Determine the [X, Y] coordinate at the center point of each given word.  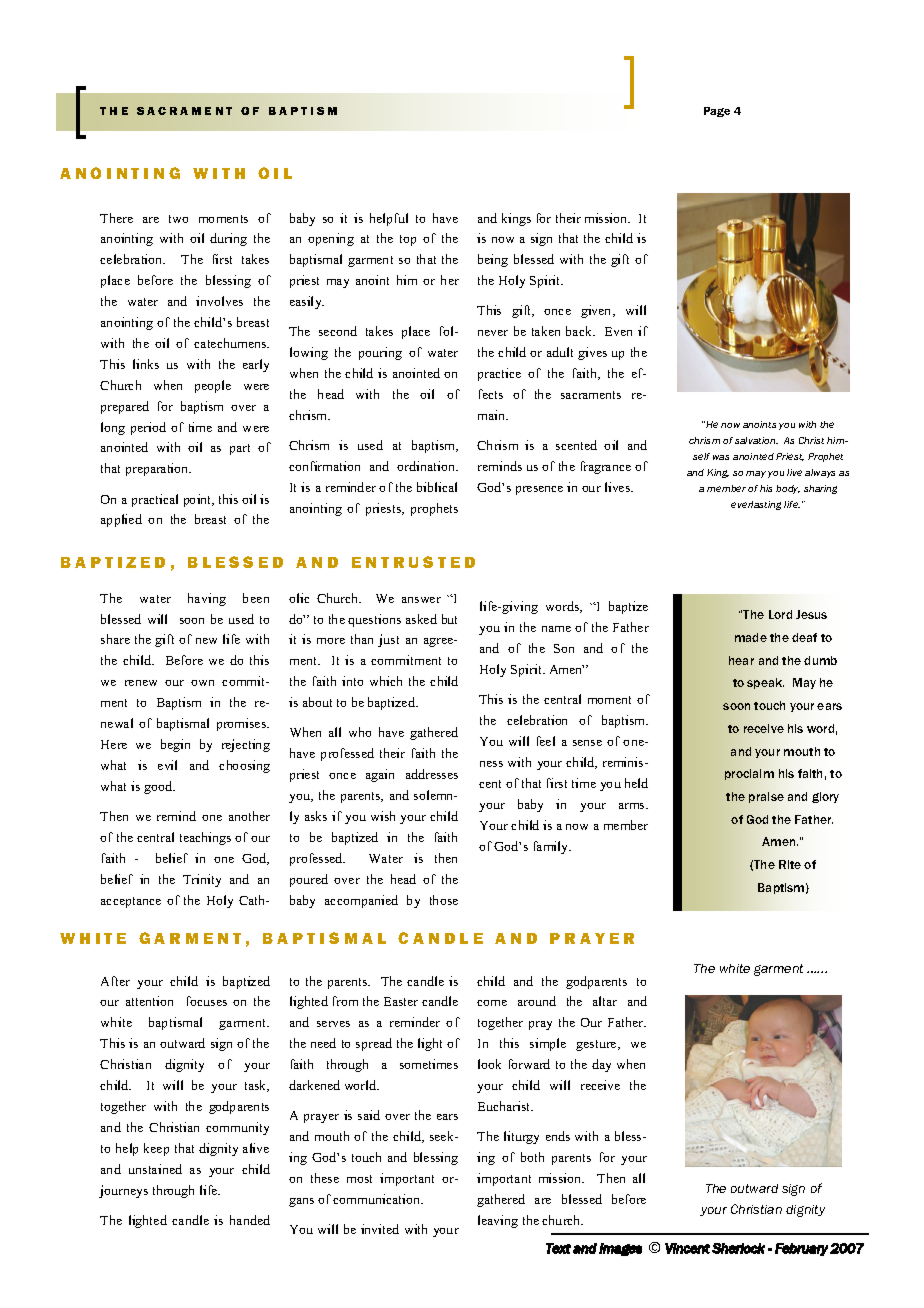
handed [250, 1220]
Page [717, 112]
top [408, 240]
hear [741, 660]
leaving [498, 1221]
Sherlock [738, 1248]
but [449, 619]
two [178, 219]
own [202, 683]
